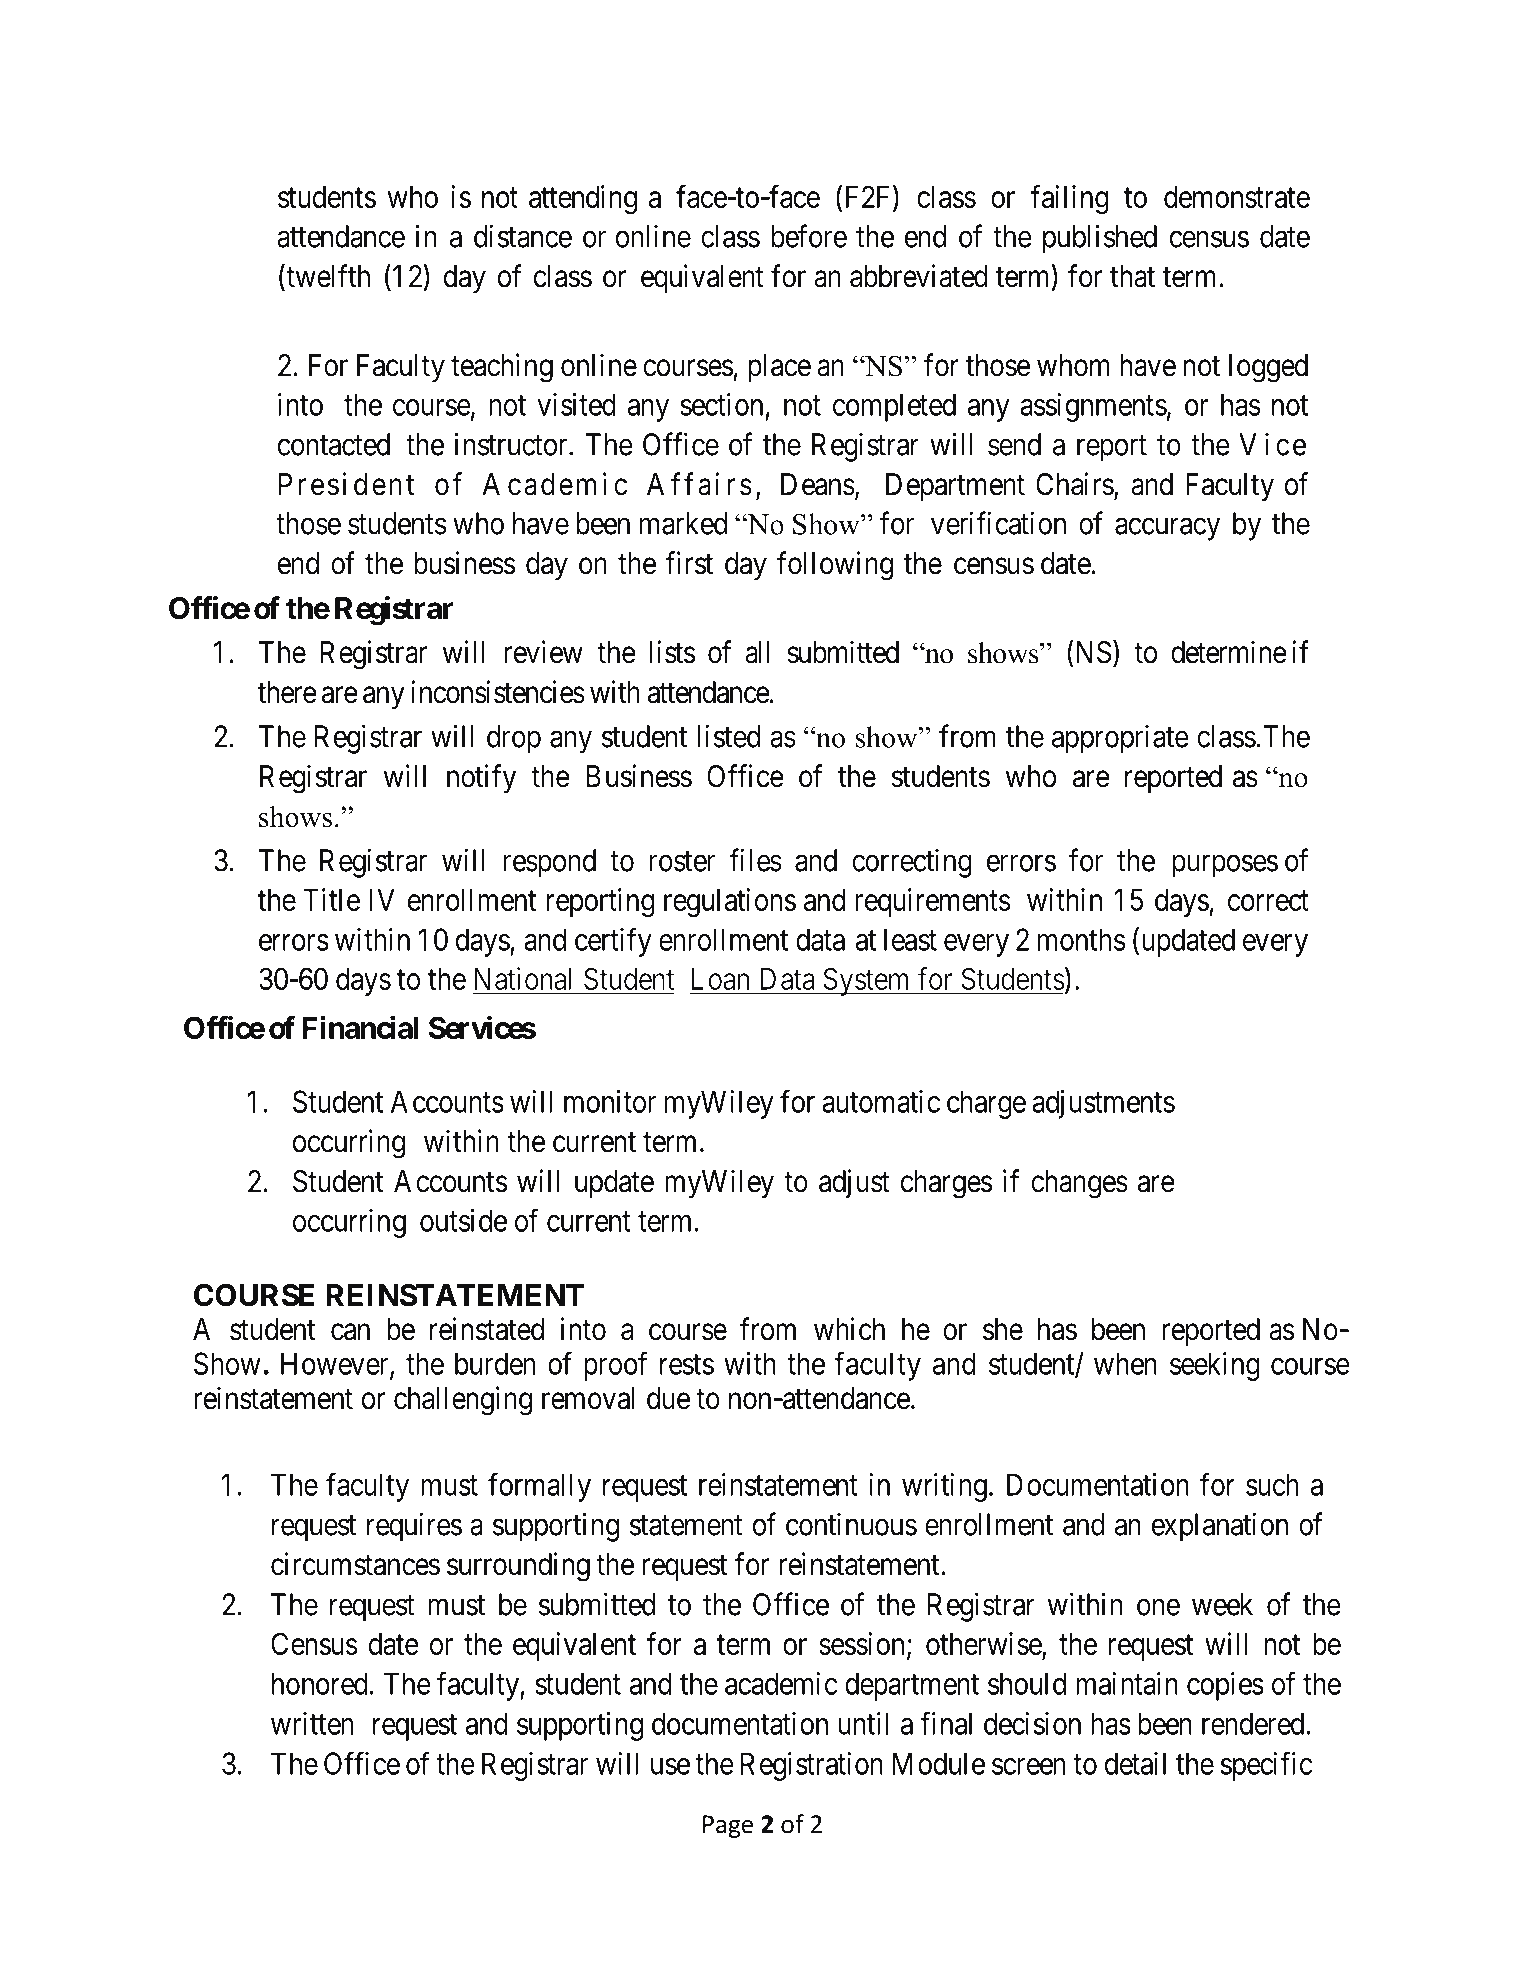 This image has height=1983, width=1532. What do you see at coordinates (1079, 1184) in the image?
I see `changes` at bounding box center [1079, 1184].
